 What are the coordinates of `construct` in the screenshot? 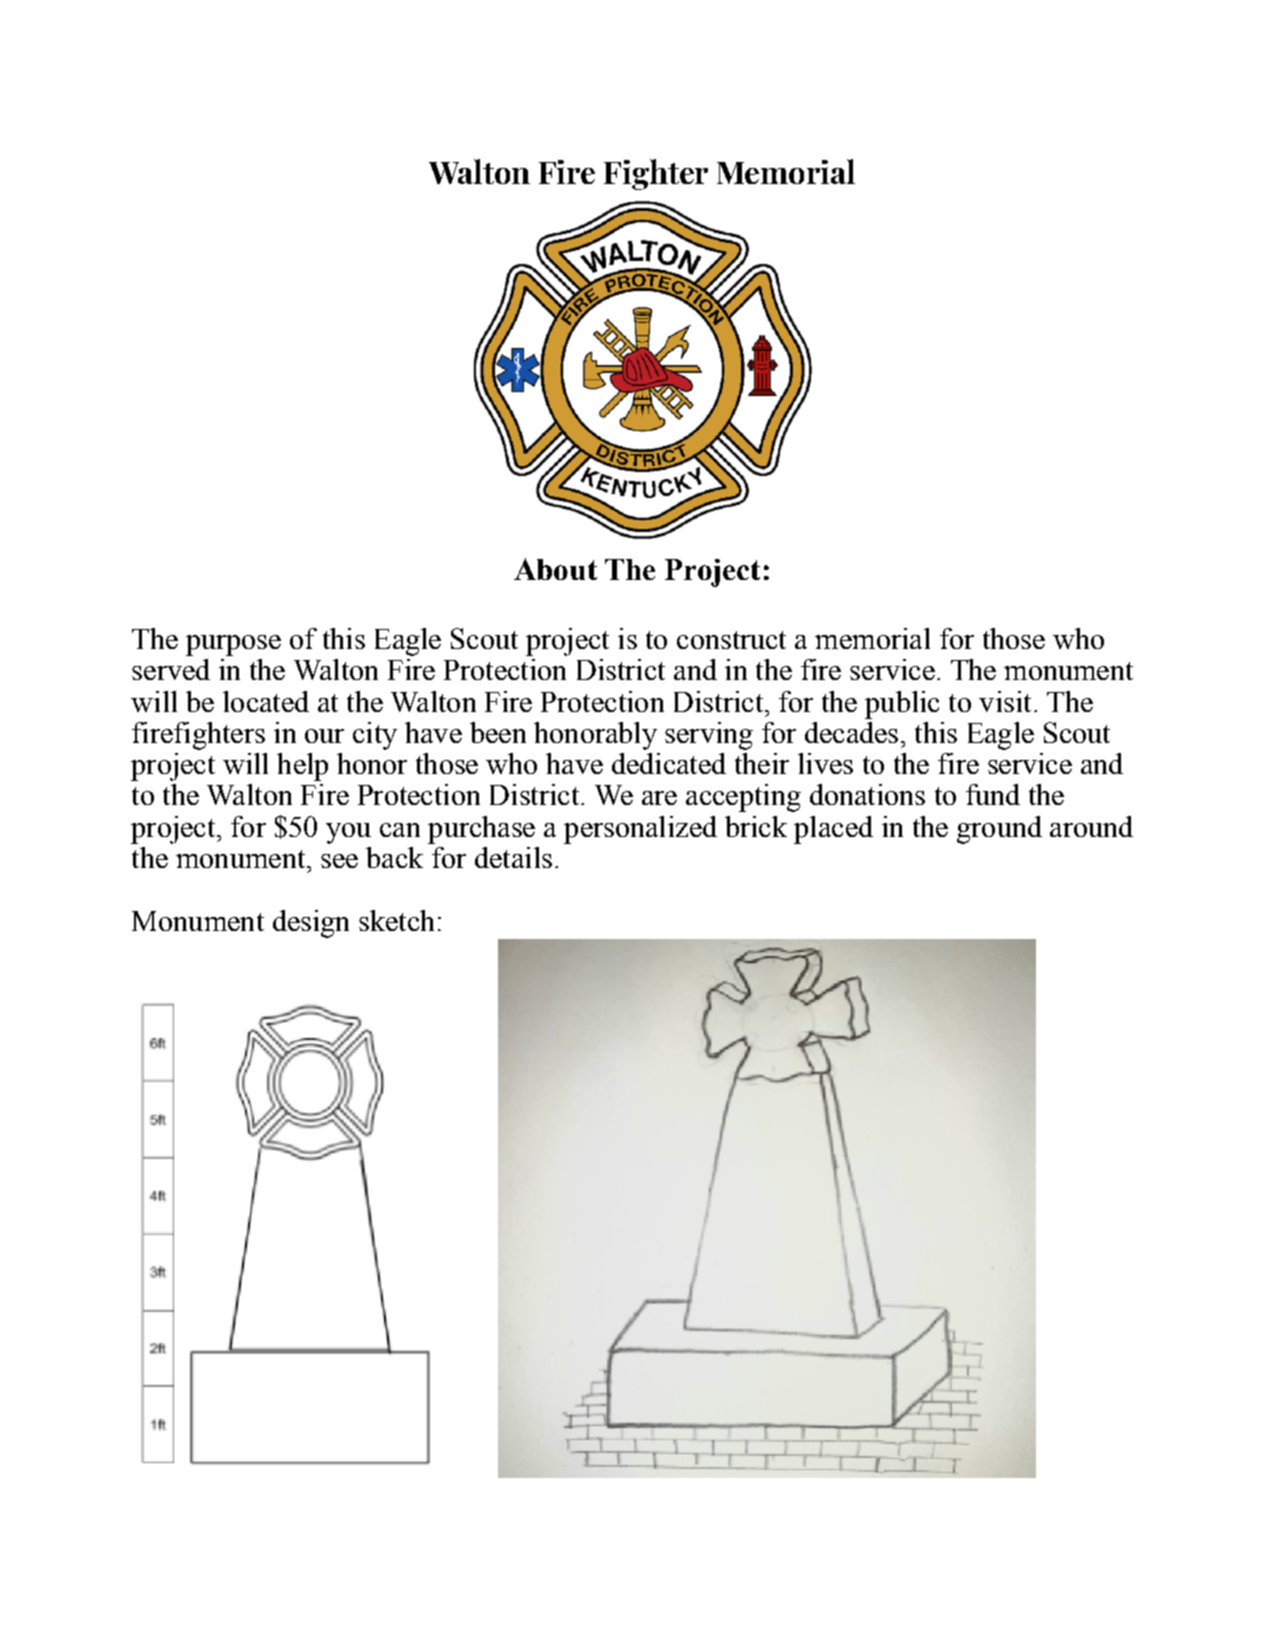 It's located at (731, 640).
